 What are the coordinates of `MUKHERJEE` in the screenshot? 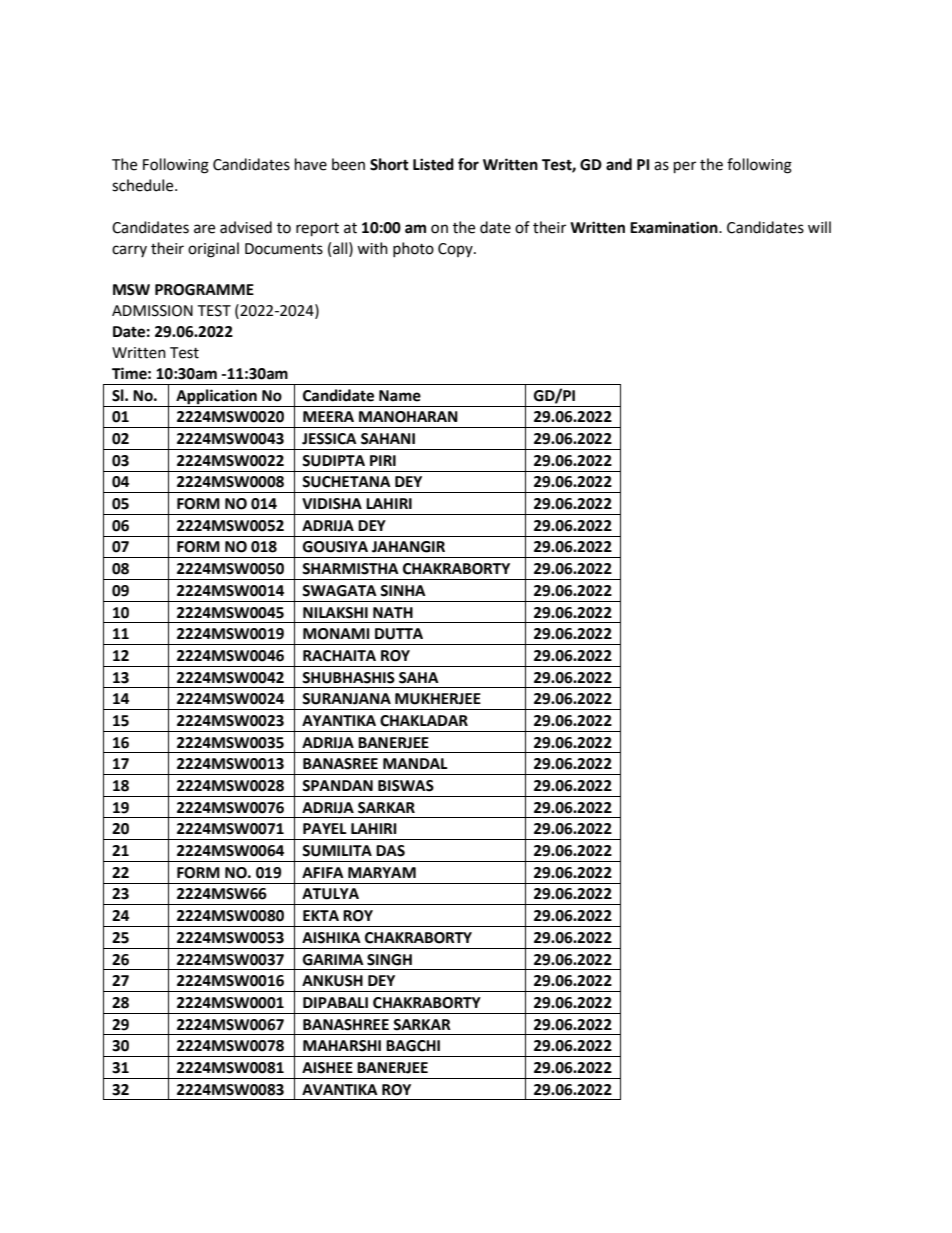 It's located at (438, 699).
